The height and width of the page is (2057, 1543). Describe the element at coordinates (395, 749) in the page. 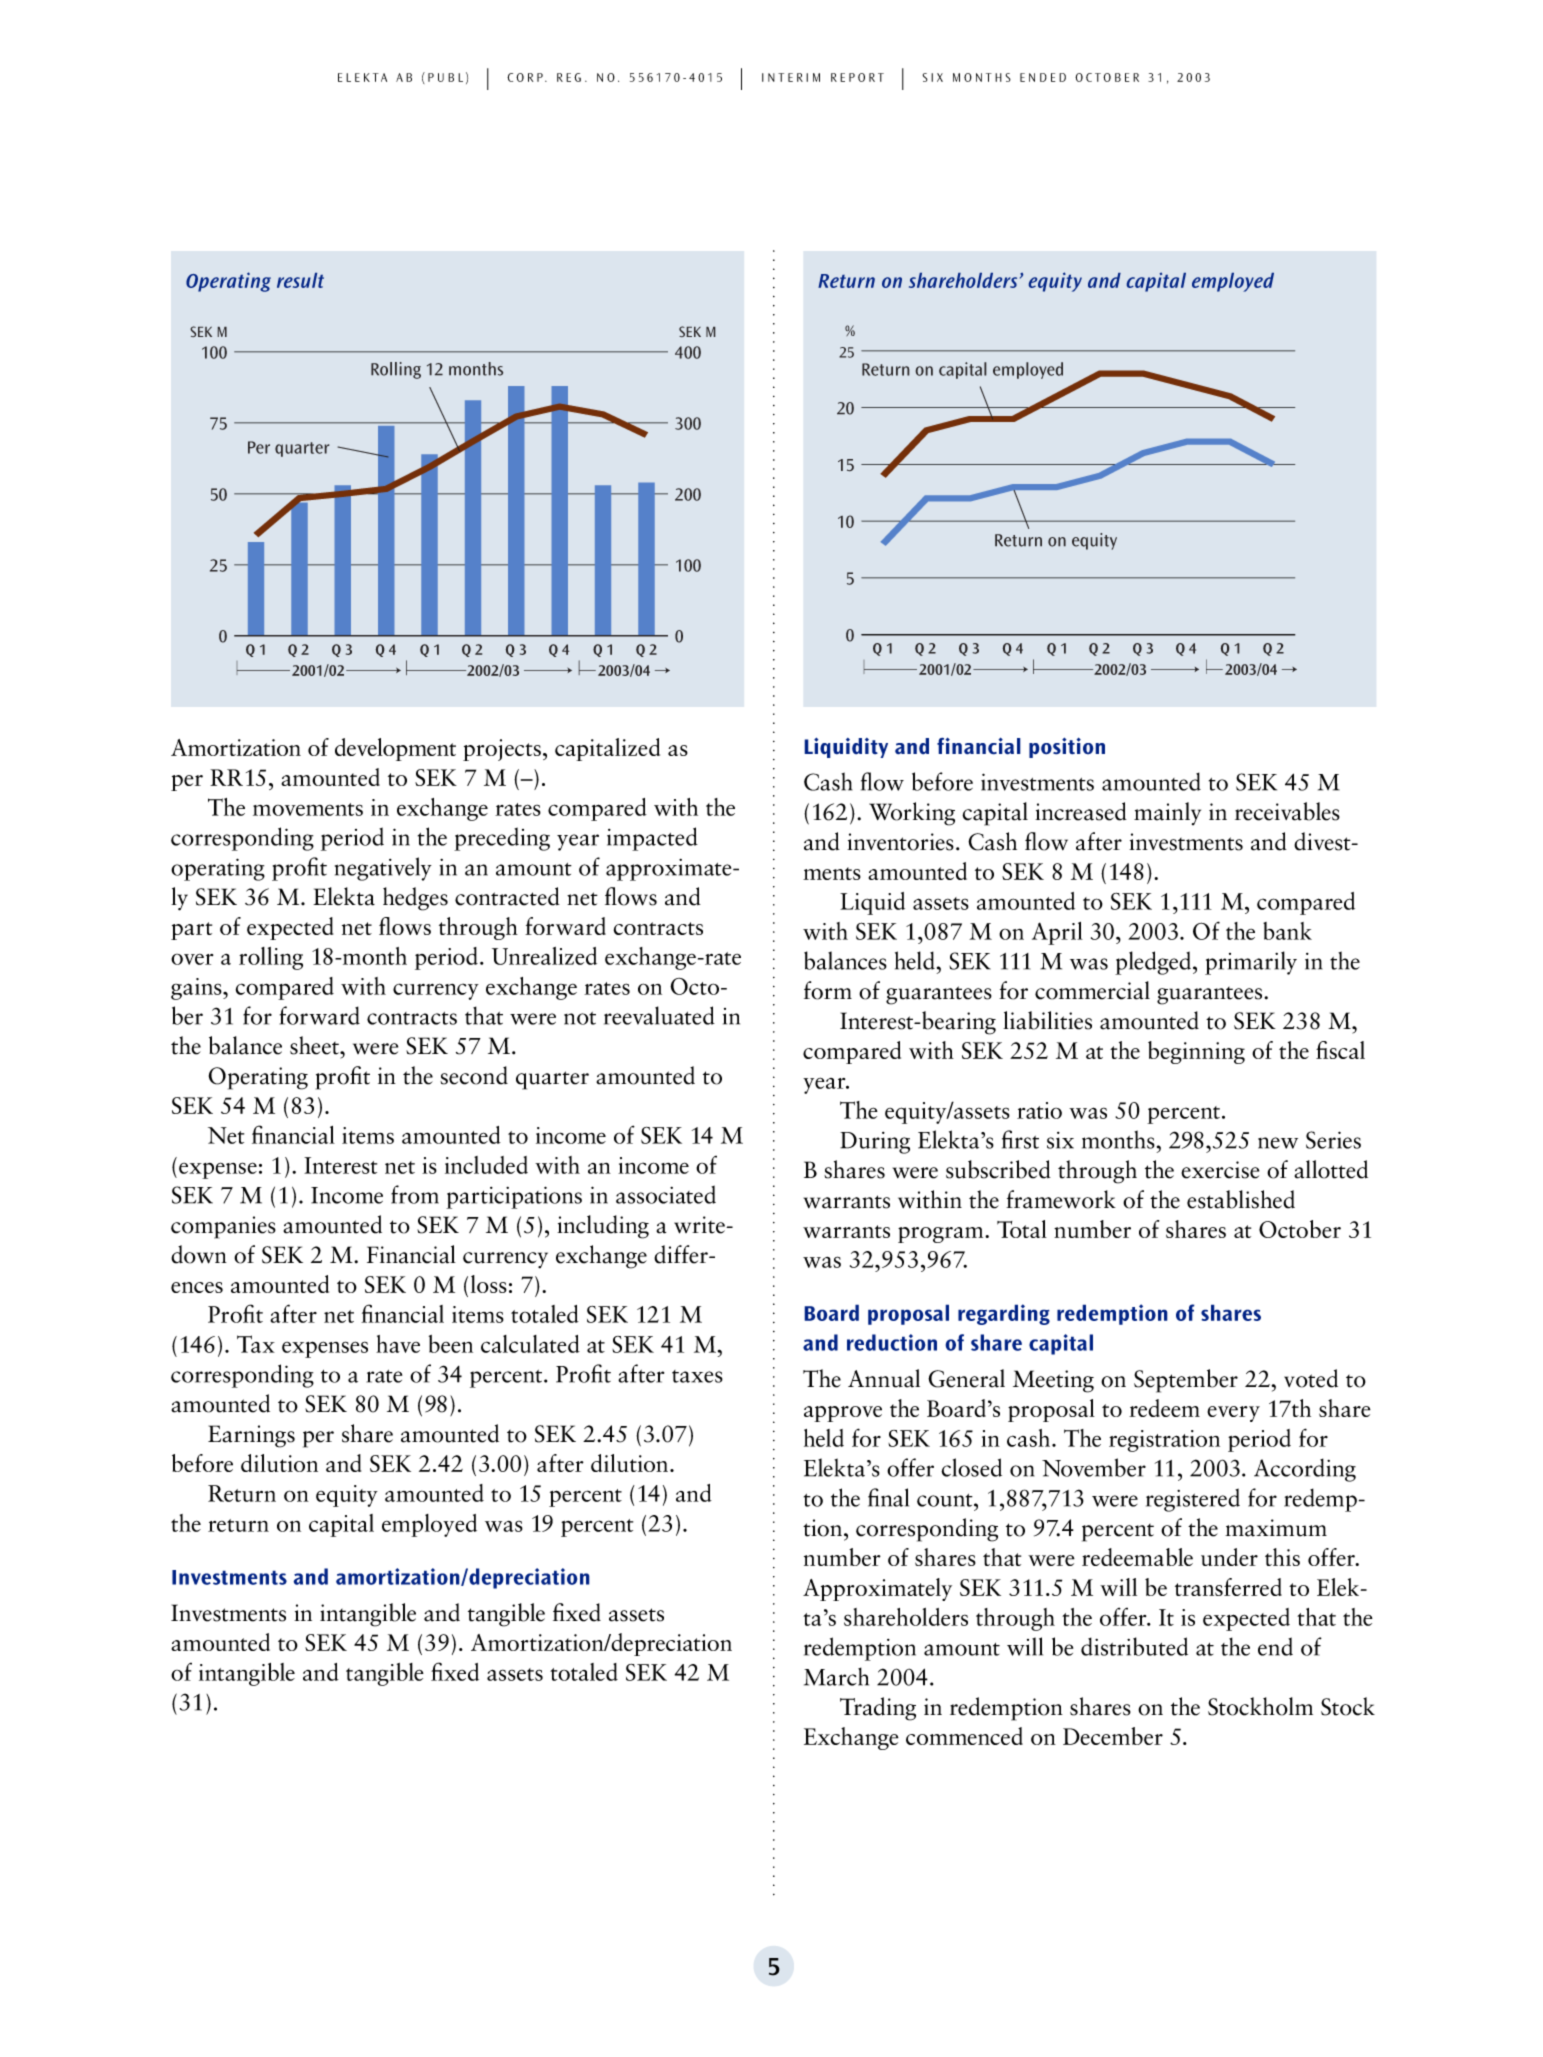

I see `development` at that location.
